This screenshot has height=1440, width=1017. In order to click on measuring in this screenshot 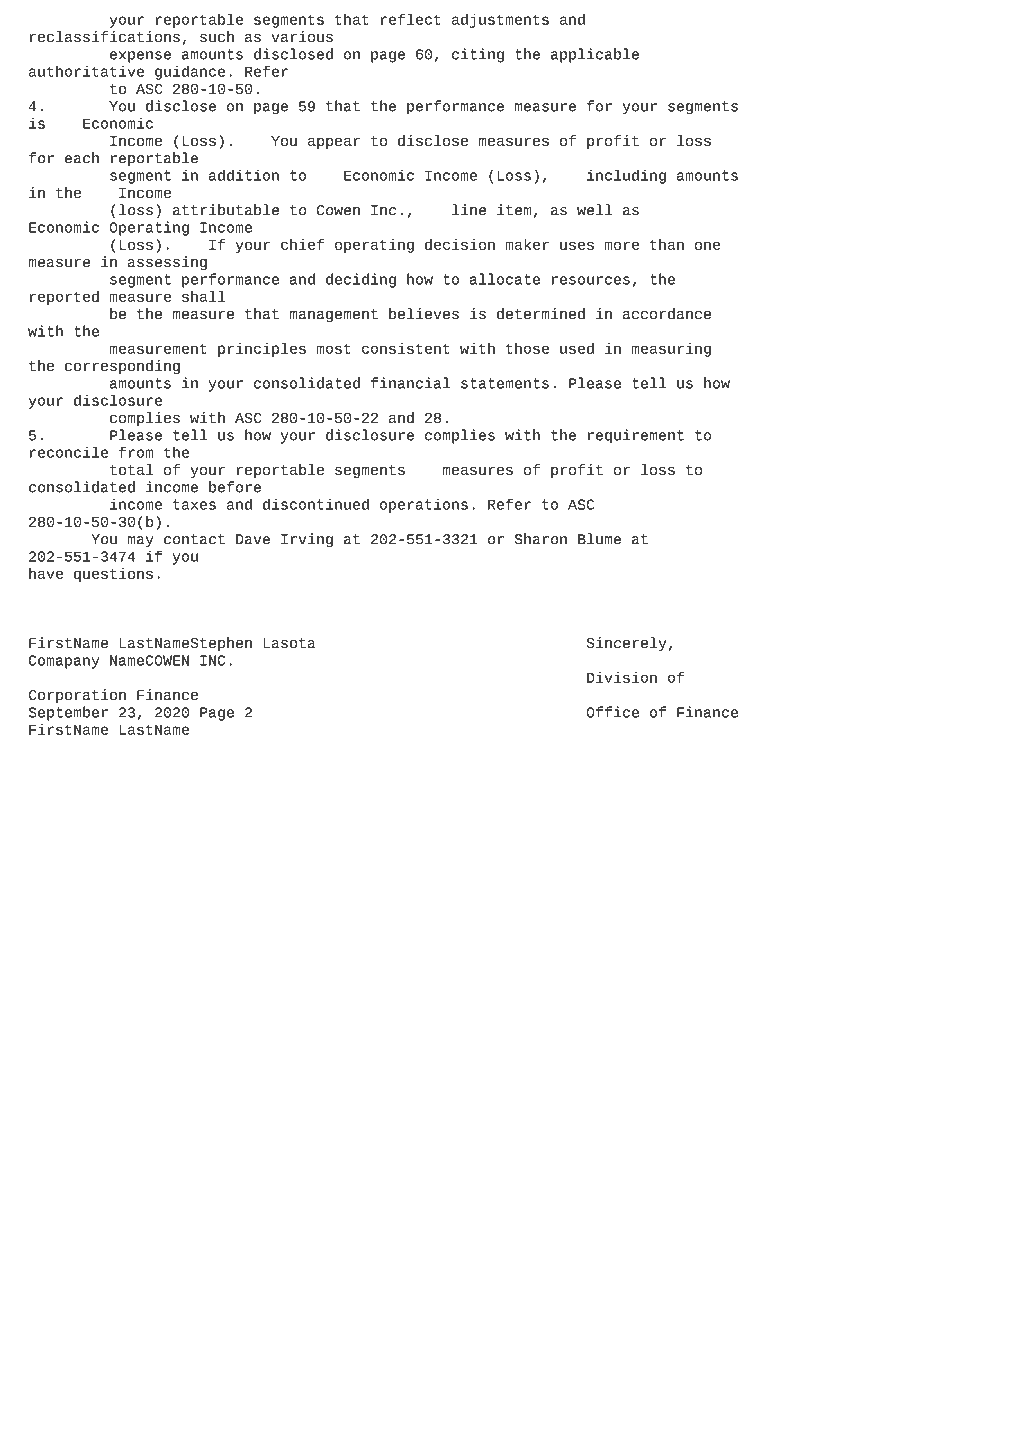, I will do `click(671, 349)`.
